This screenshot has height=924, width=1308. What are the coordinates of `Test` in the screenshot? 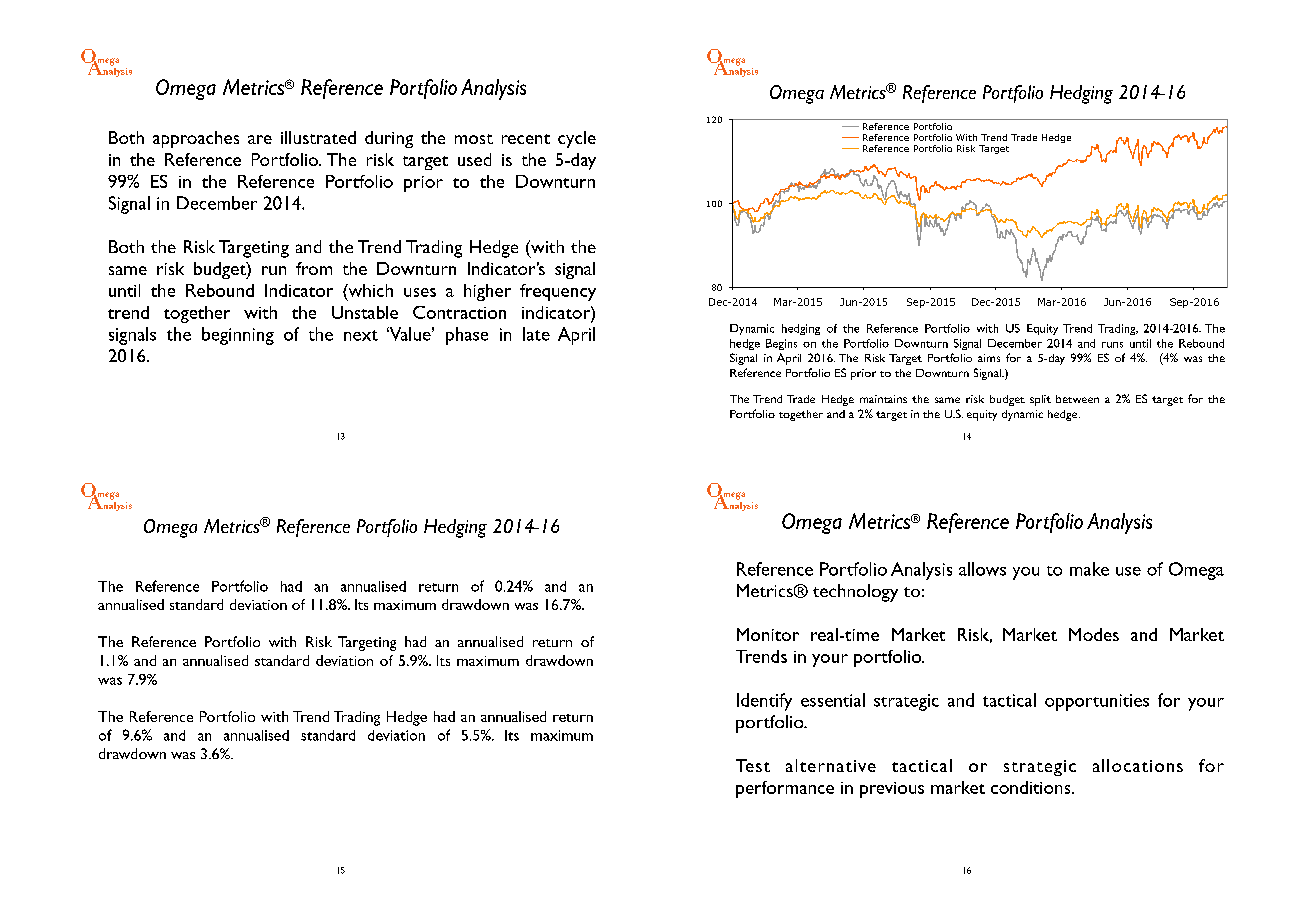 It's located at (753, 765).
